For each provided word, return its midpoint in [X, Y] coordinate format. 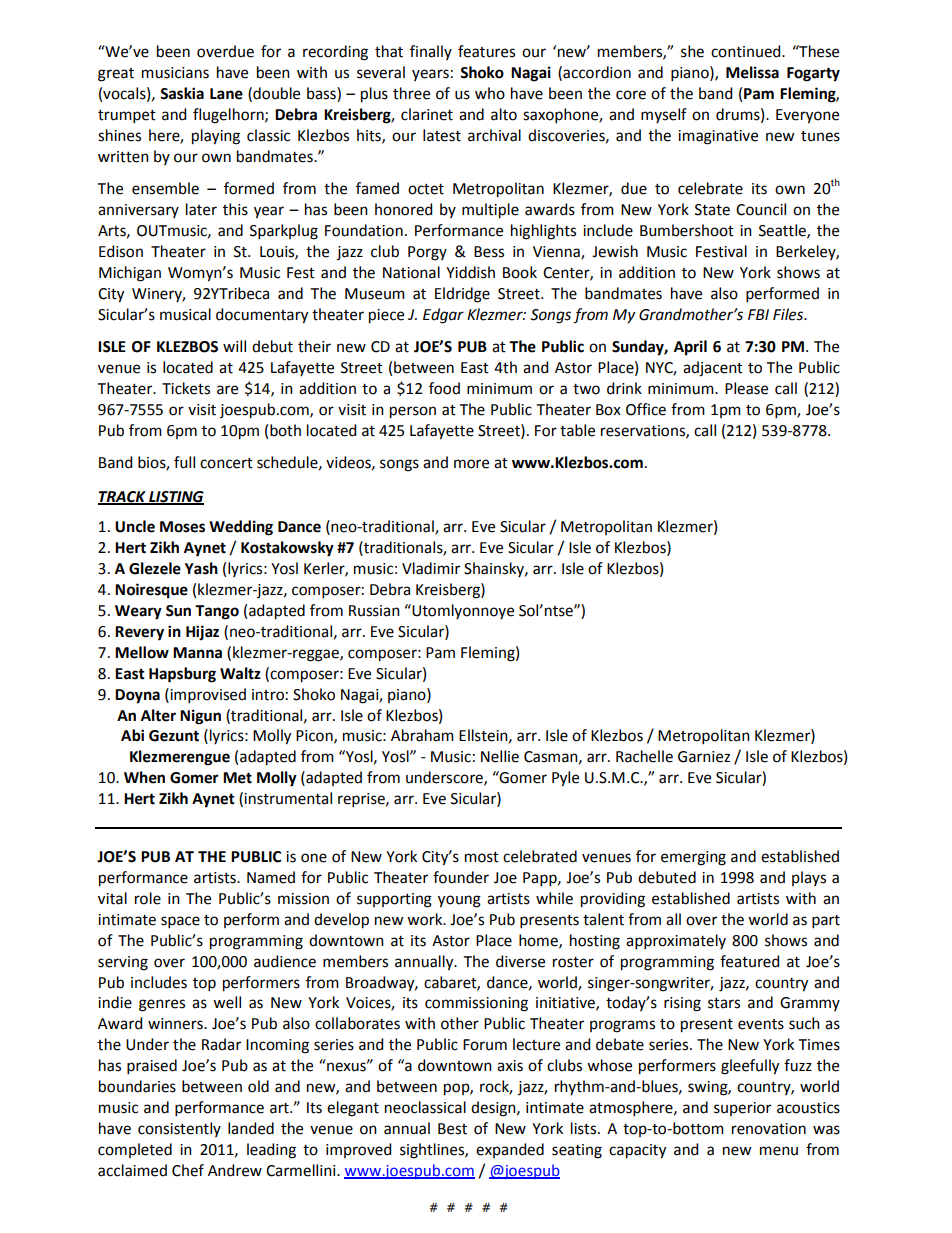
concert [226, 463]
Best [452, 1129]
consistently [179, 1129]
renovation [769, 1129]
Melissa [752, 72]
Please [746, 388]
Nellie [500, 756]
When [144, 777]
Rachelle [644, 756]
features [486, 51]
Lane [226, 94]
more [471, 464]
